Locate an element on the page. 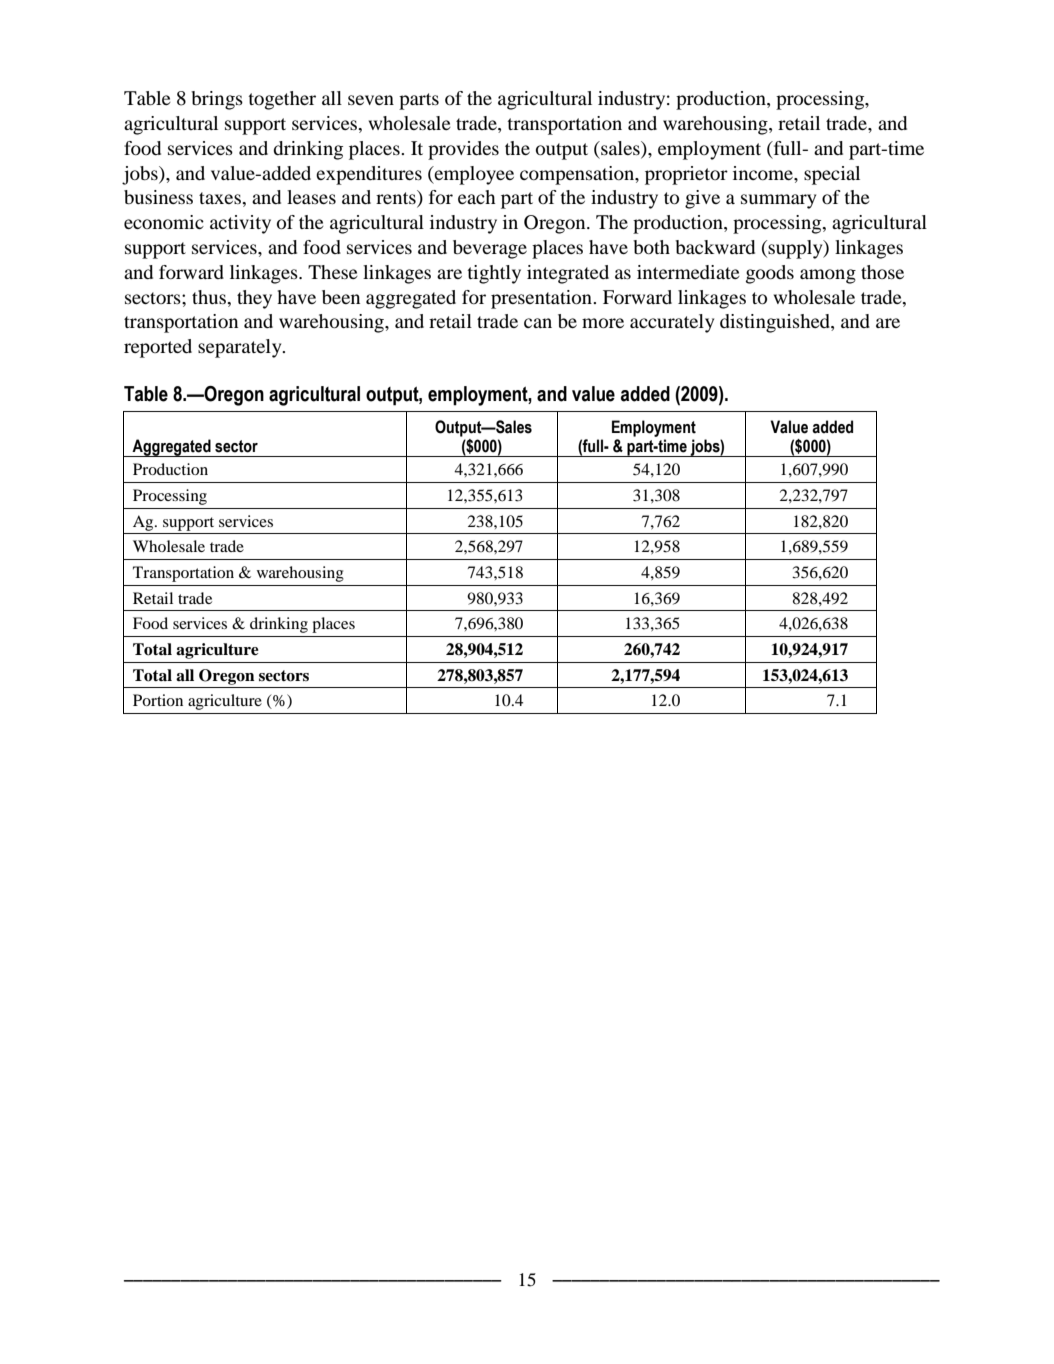 This image has width=1054, height=1364. provides is located at coordinates (463, 150).
